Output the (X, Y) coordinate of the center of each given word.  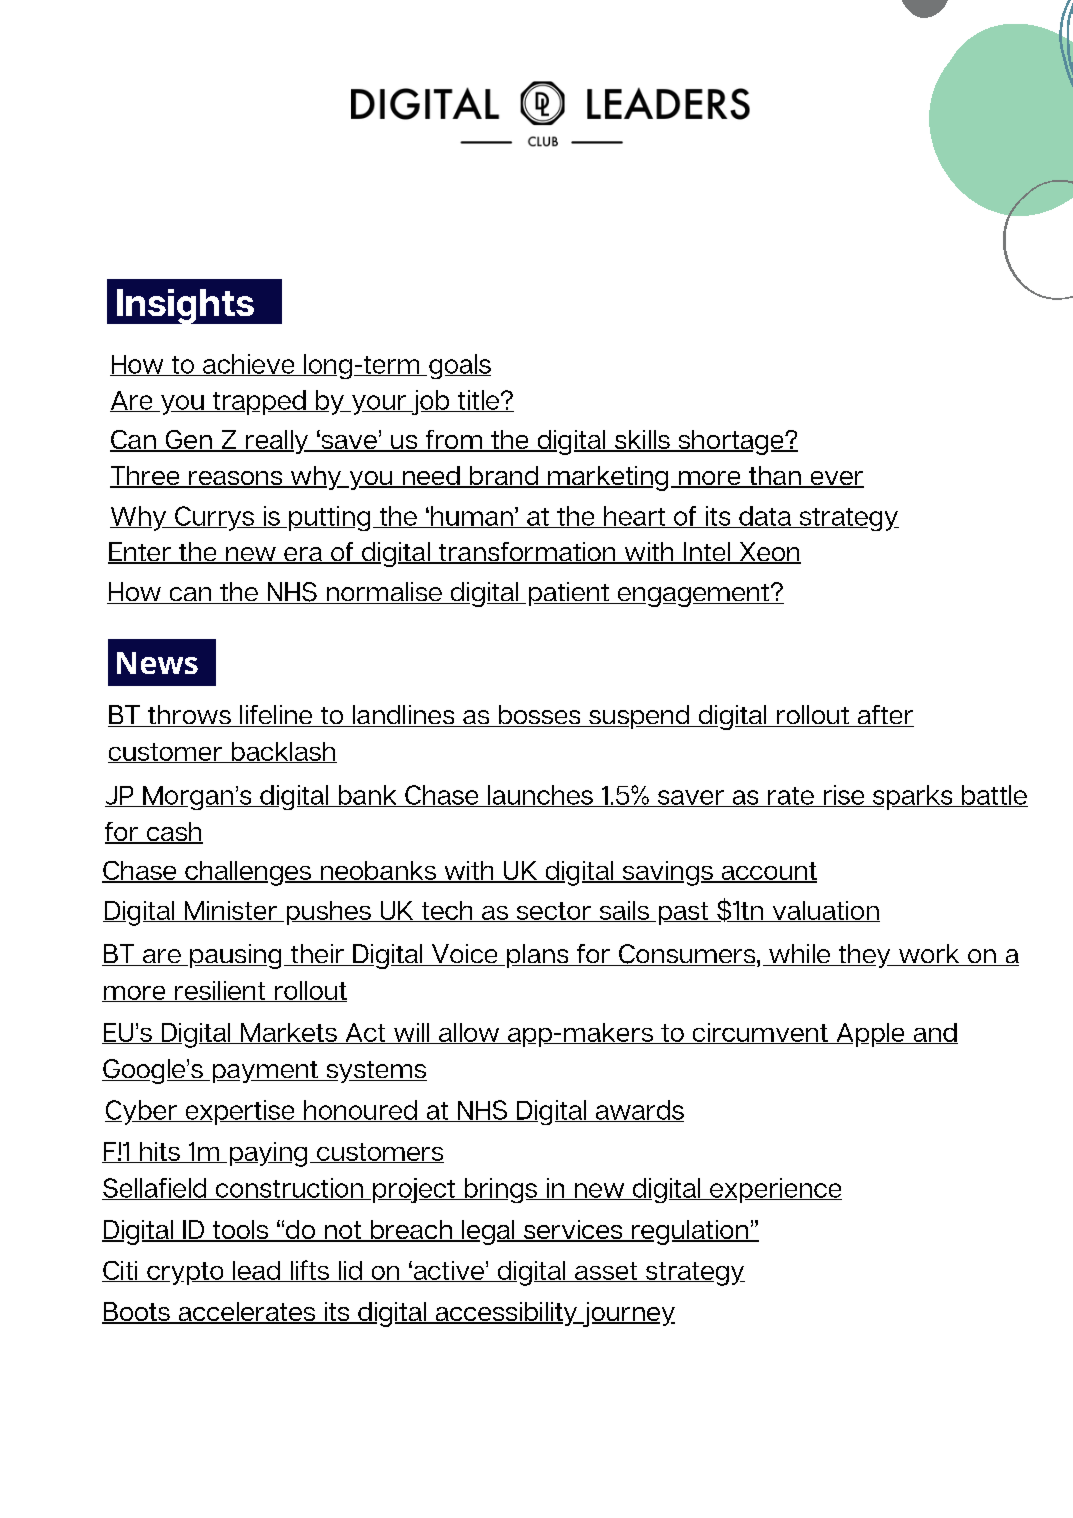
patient (570, 594)
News (157, 663)
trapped (259, 402)
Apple (870, 1035)
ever (836, 479)
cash (173, 833)
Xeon (769, 553)
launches (540, 796)
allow (469, 1033)
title (478, 401)
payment (266, 1072)
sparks (913, 797)
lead (256, 1271)
